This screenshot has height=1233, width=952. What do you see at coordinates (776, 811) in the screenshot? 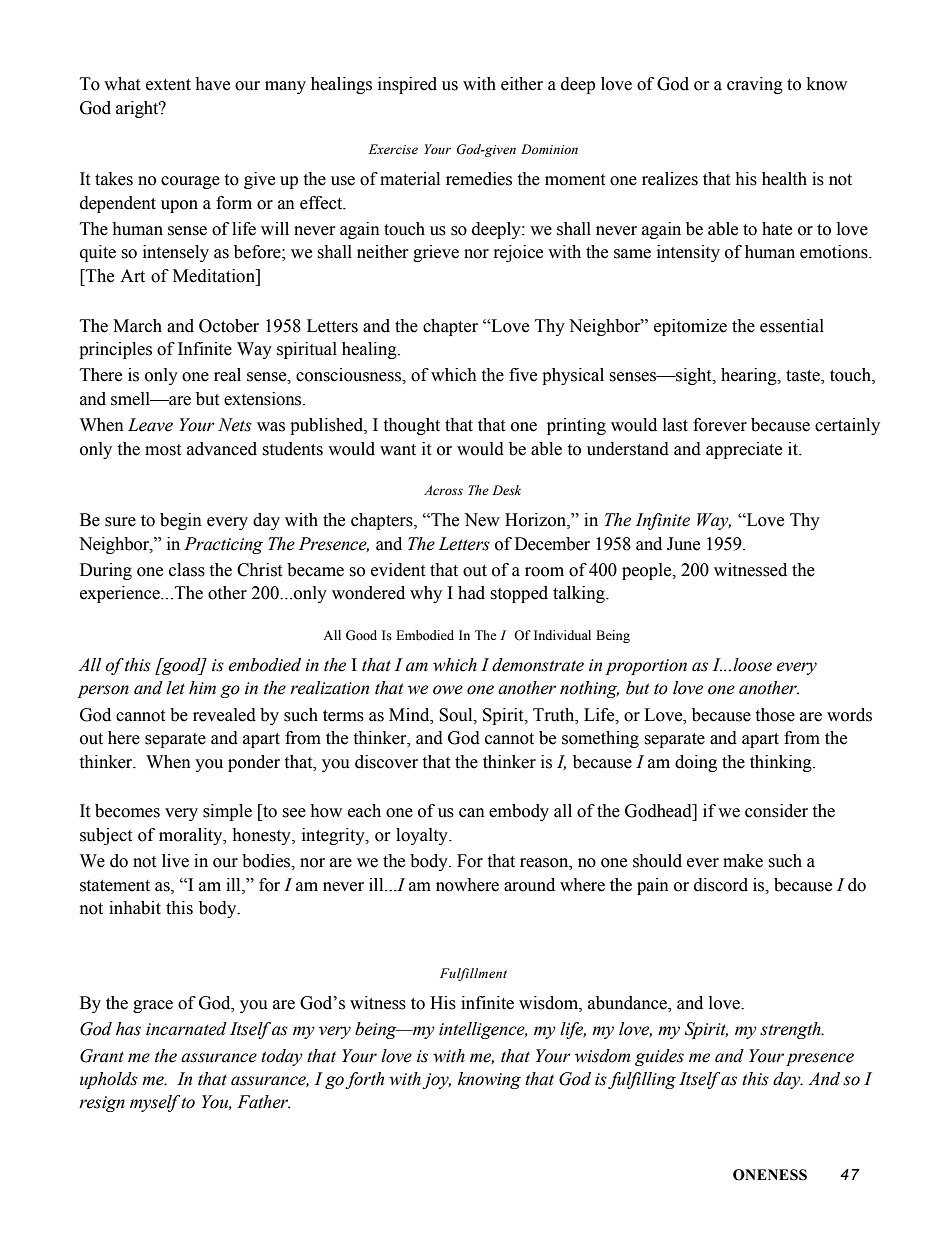
I see `consider` at bounding box center [776, 811].
